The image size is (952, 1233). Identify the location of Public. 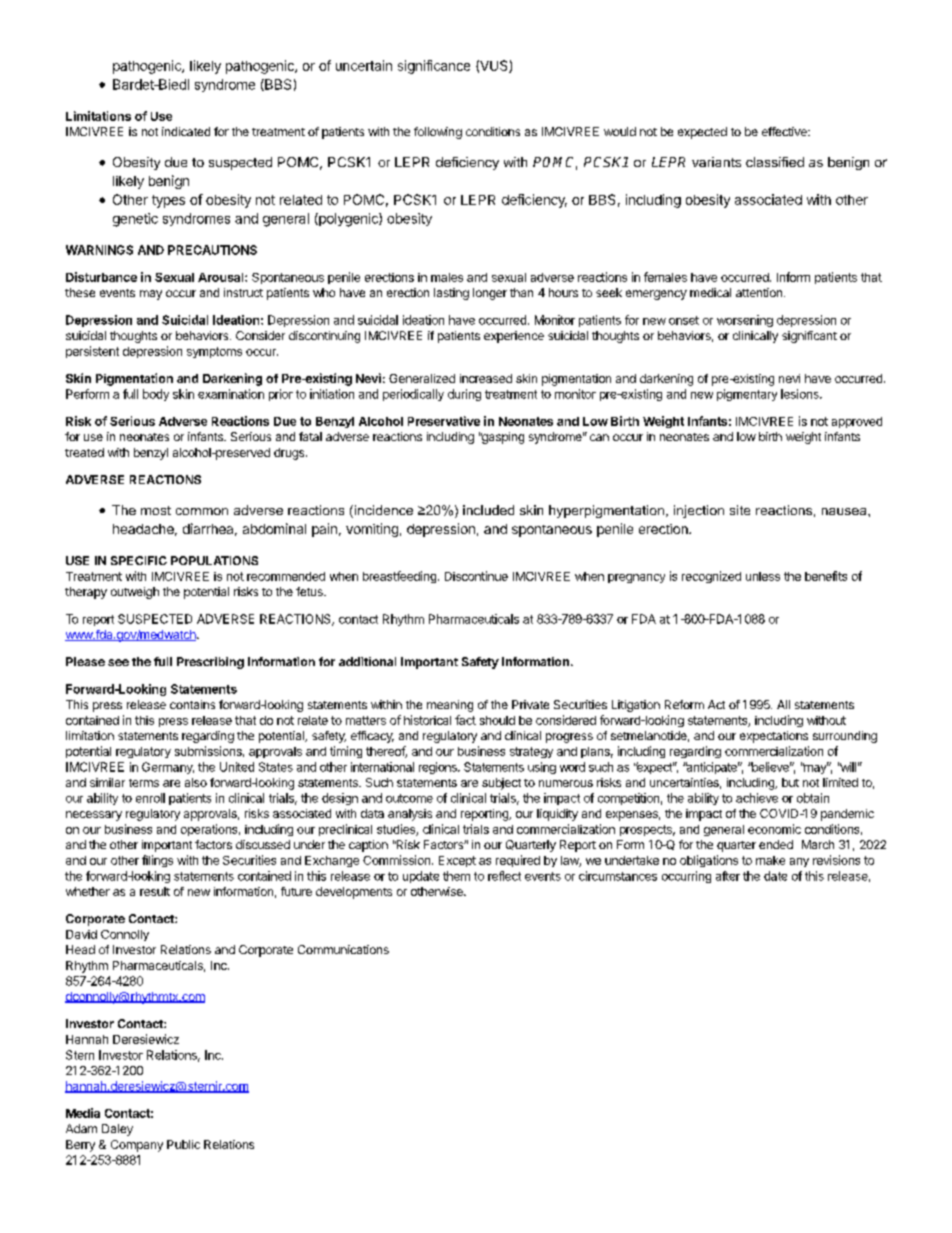
(183, 1144).
